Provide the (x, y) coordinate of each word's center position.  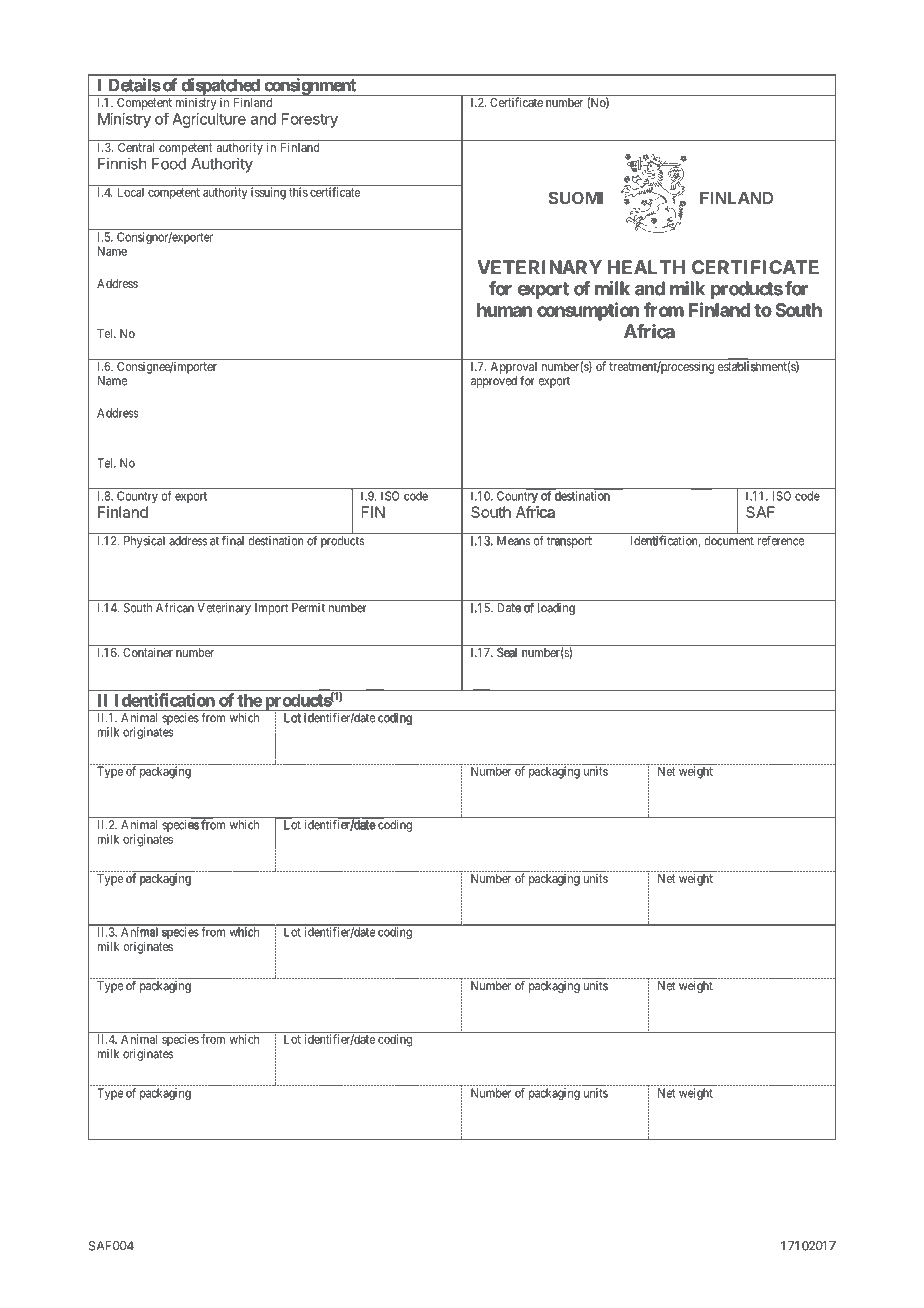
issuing (268, 193)
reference (781, 541)
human (504, 310)
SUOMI (575, 198)
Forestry (310, 120)
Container (148, 652)
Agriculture (209, 120)
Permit (308, 608)
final (233, 541)
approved (494, 382)
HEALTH (646, 267)
